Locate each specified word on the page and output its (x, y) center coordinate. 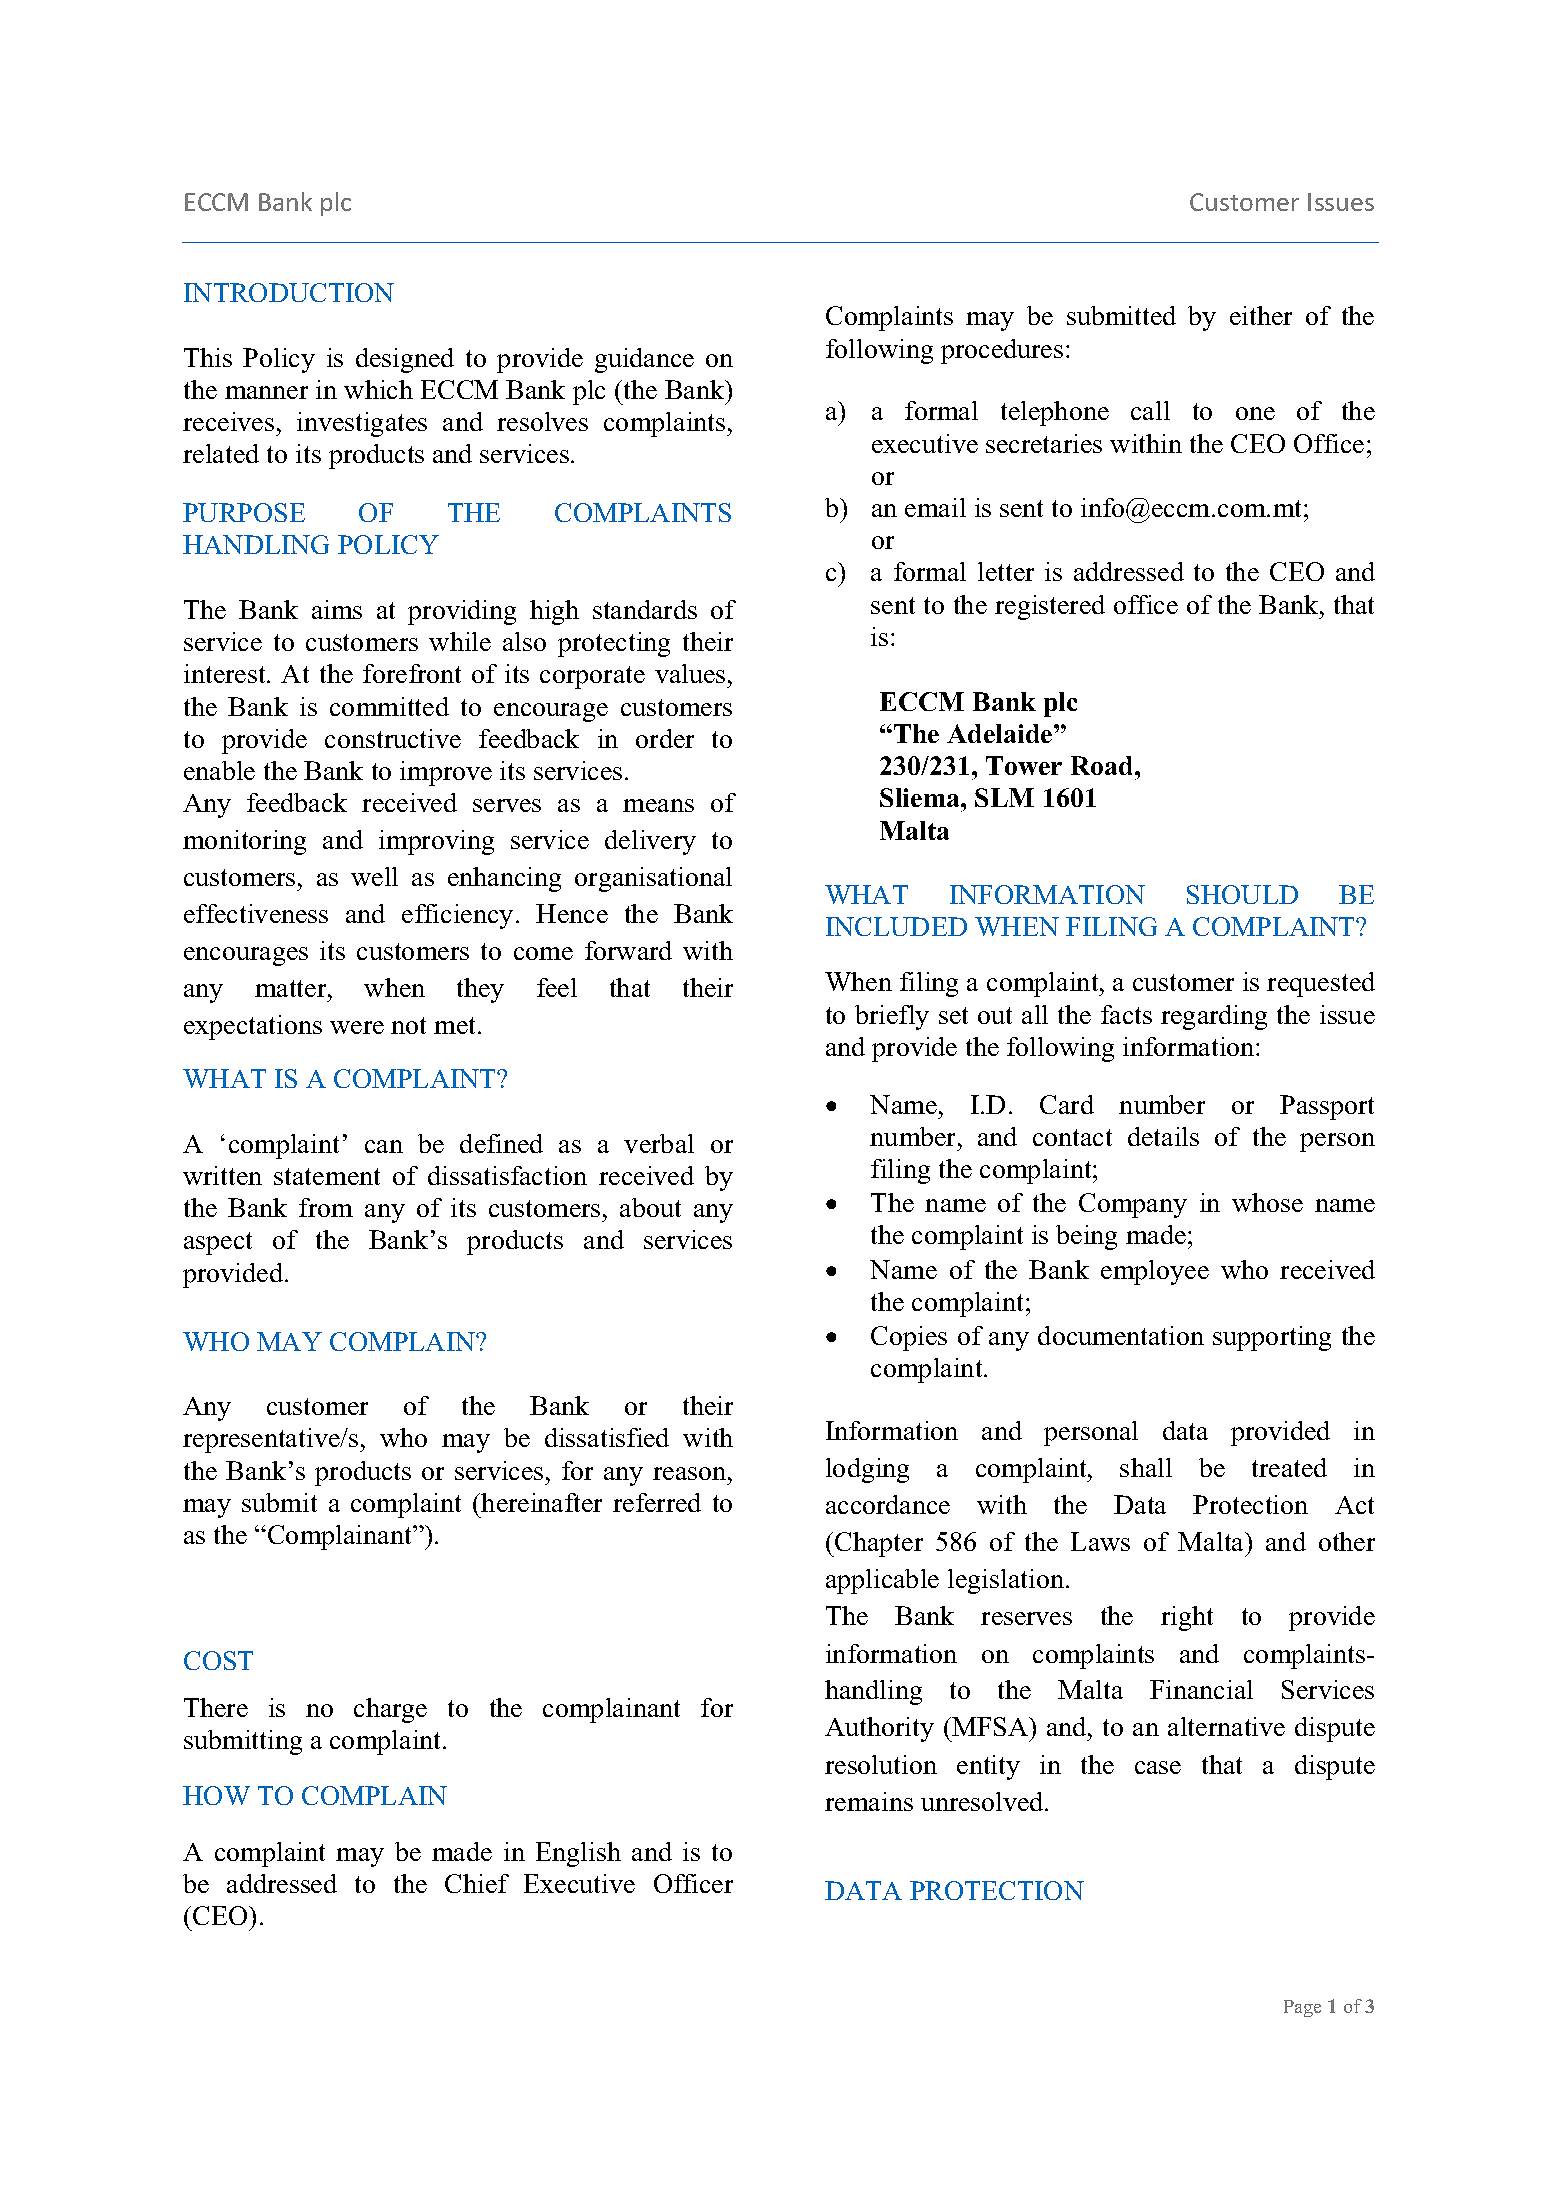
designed (405, 360)
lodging (867, 1470)
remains (869, 1801)
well (374, 876)
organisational (653, 879)
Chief (477, 1883)
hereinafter (541, 1502)
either (1261, 315)
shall (1146, 1467)
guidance (644, 360)
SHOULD (1242, 894)
